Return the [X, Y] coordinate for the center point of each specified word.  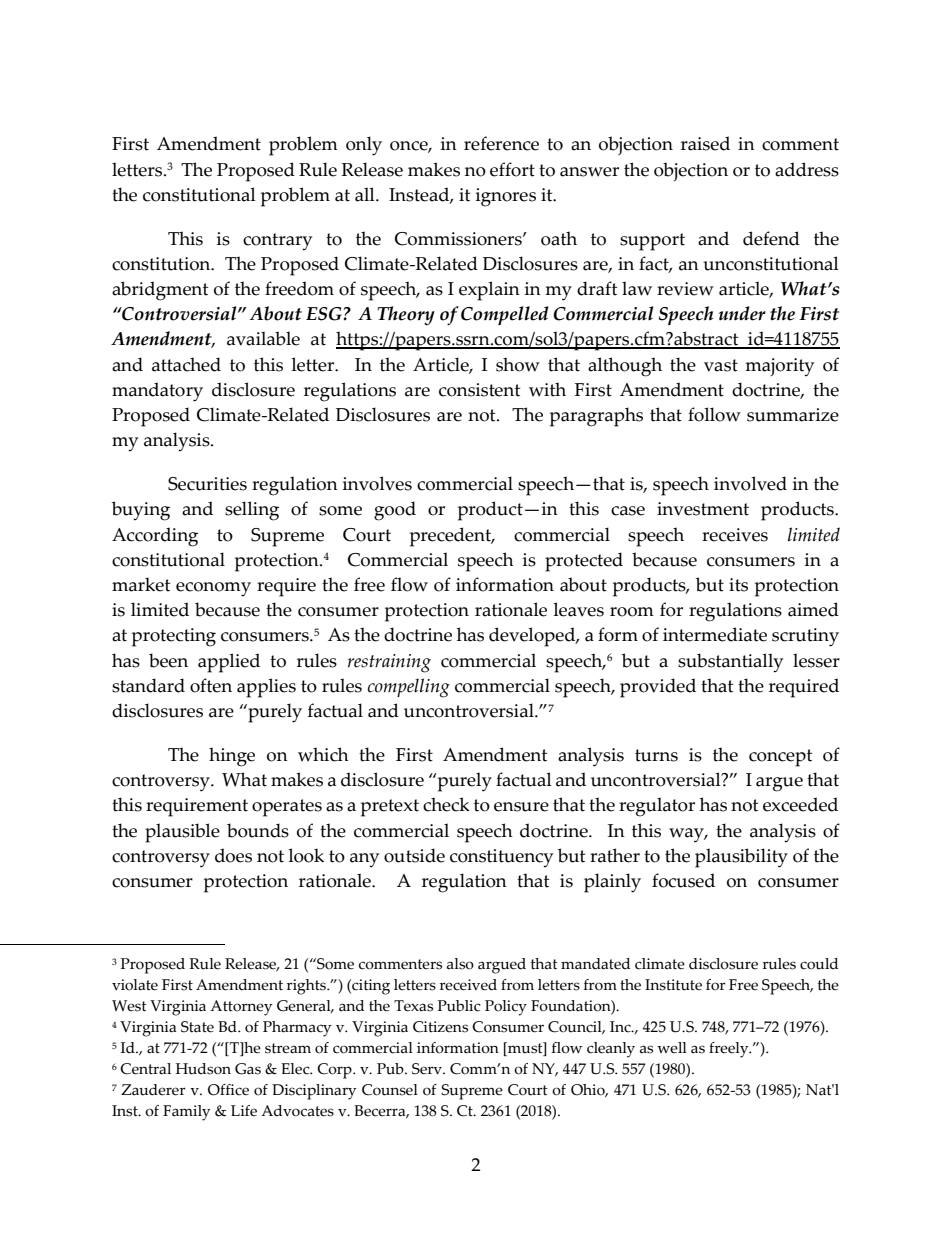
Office [228, 1090]
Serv [428, 1069]
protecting [174, 637]
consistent [479, 390]
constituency [501, 858]
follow [714, 414]
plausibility [741, 858]
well [672, 1048]
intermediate [715, 634]
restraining [389, 663]
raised [705, 143]
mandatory [157, 392]
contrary [277, 242]
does [233, 855]
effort [512, 169]
